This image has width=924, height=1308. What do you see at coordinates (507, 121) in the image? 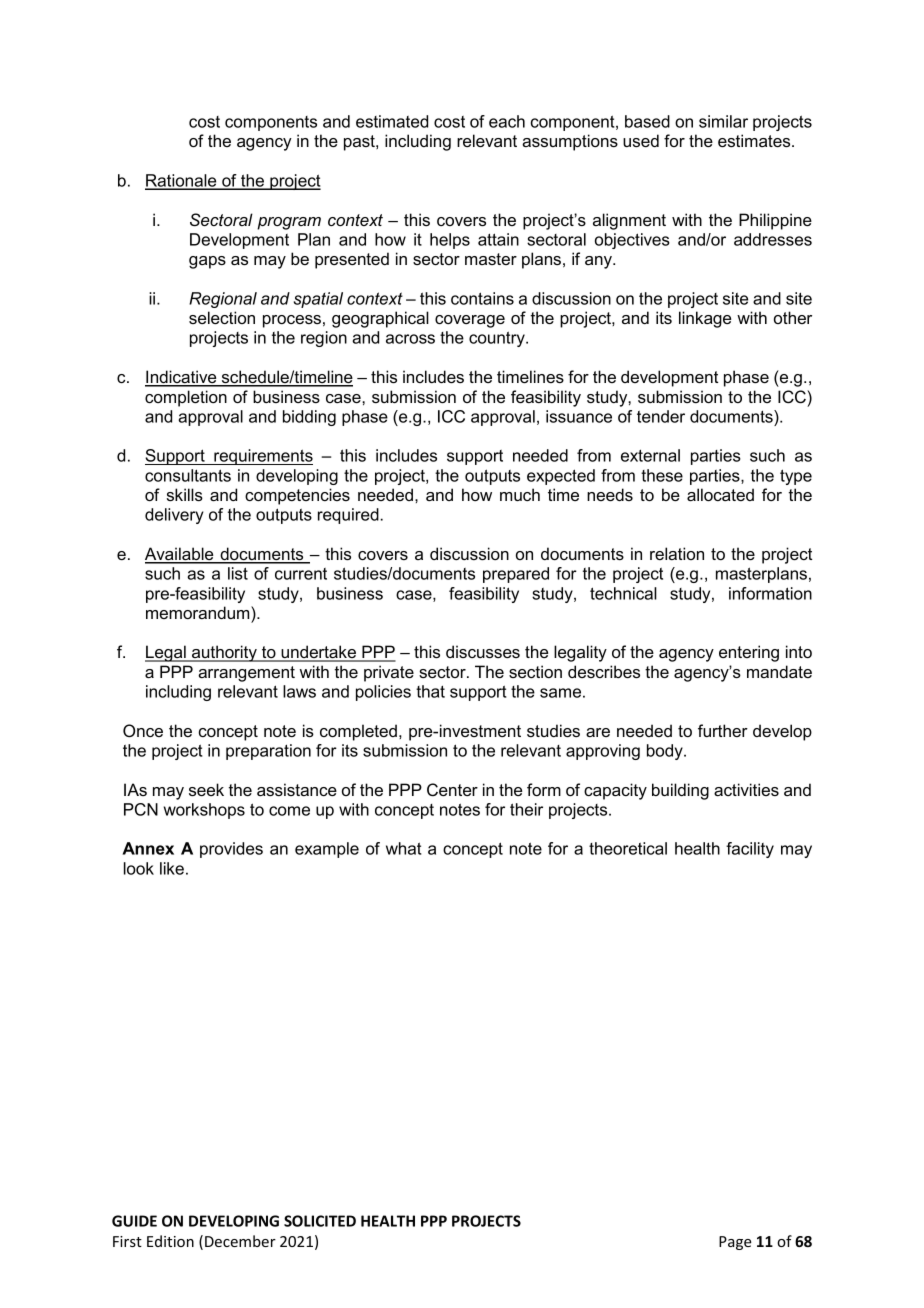
I see `each` at bounding box center [507, 121].
